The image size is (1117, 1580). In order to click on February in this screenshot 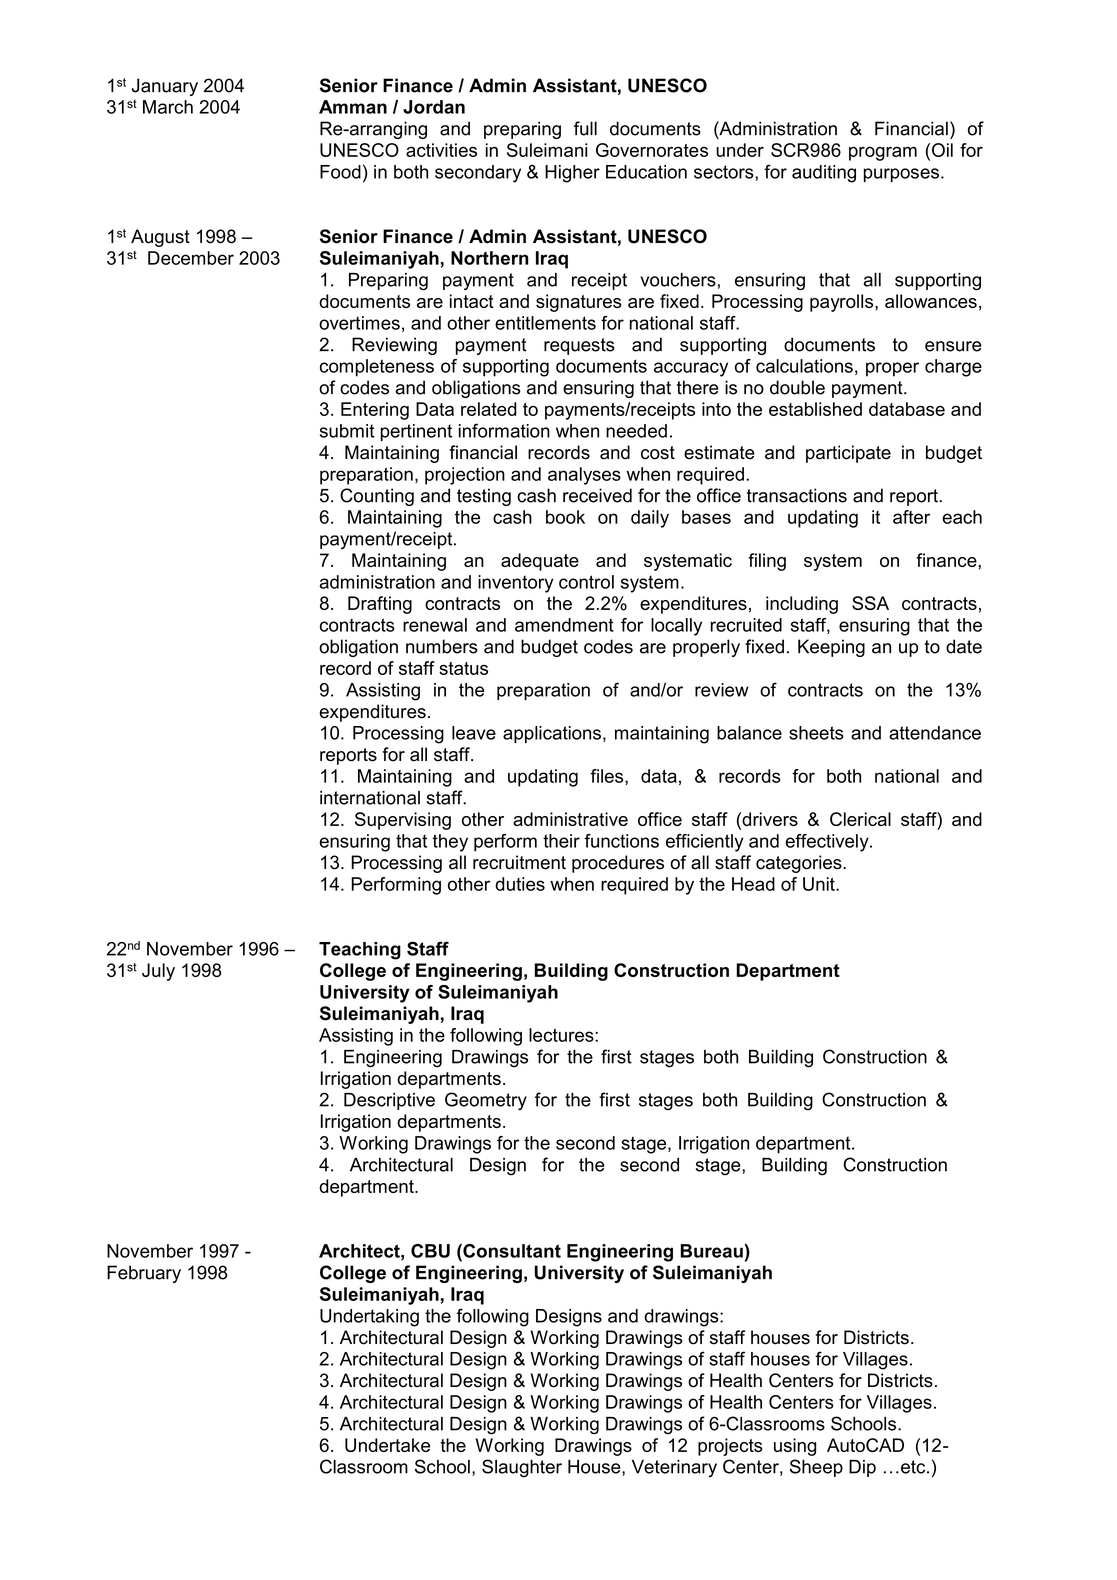, I will do `click(144, 1274)`.
